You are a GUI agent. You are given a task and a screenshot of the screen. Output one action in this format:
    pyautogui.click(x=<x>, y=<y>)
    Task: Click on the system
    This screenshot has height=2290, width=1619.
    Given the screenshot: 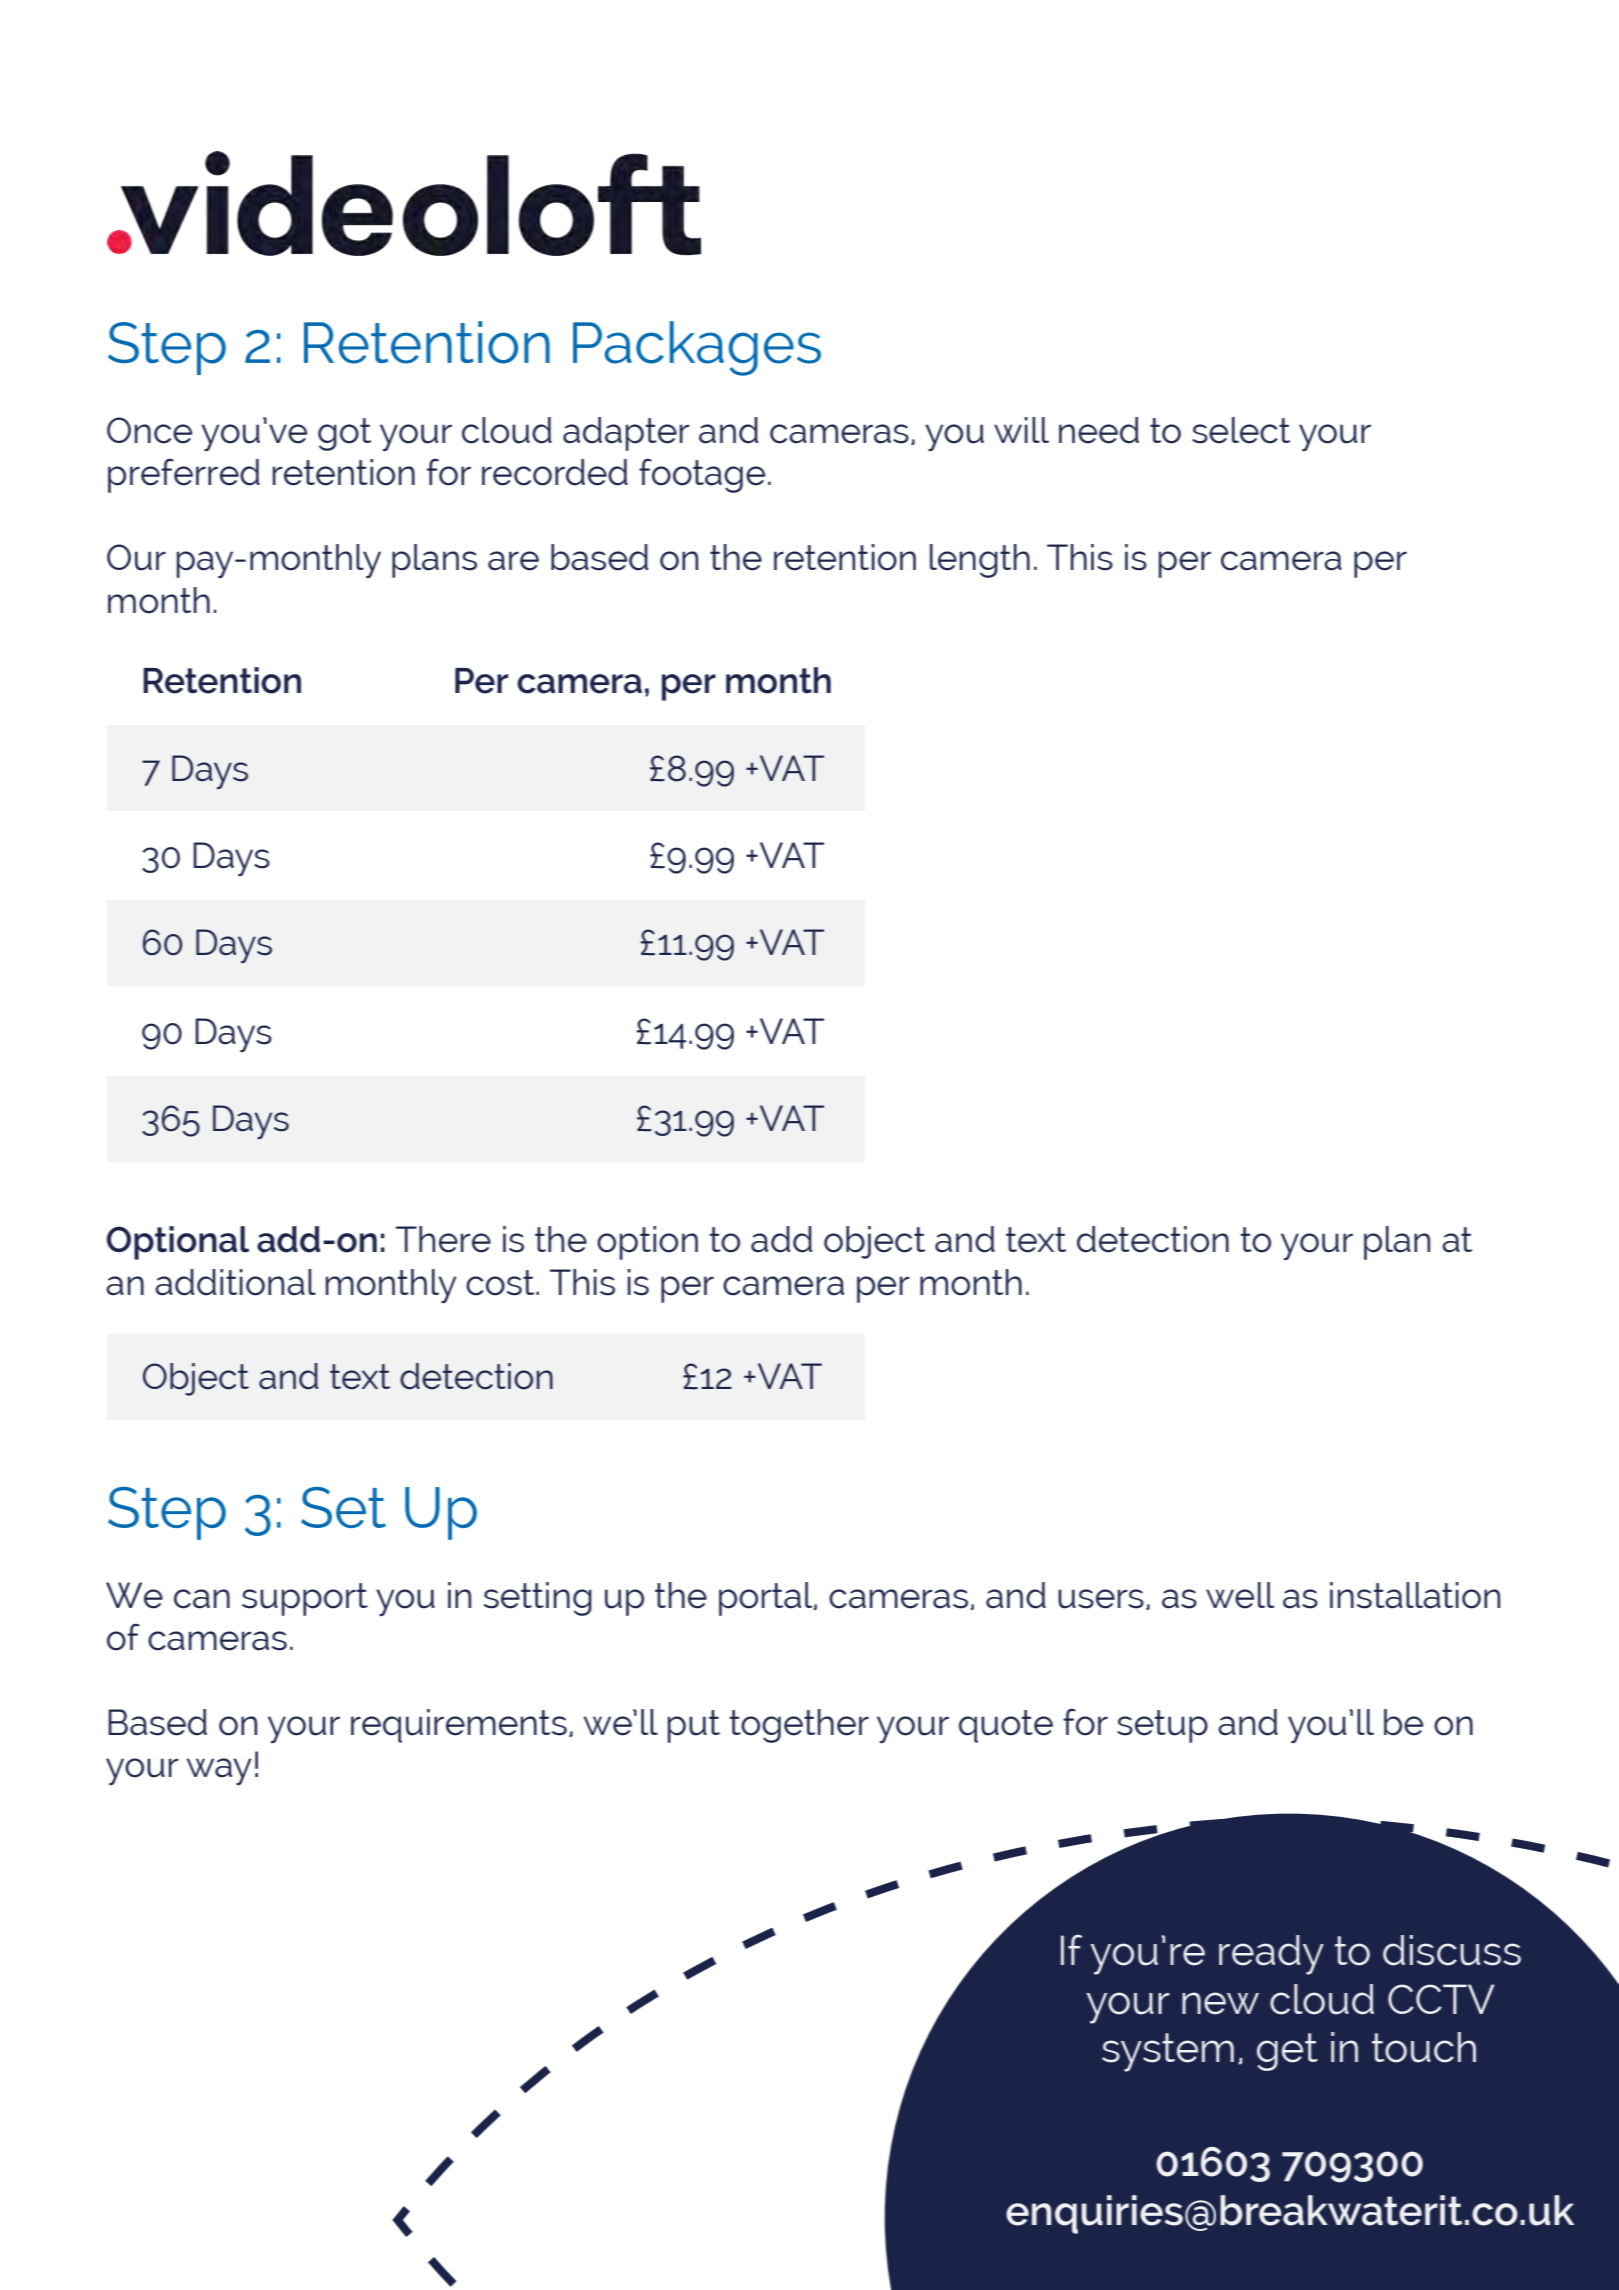 What is the action you would take?
    pyautogui.click(x=1168, y=2052)
